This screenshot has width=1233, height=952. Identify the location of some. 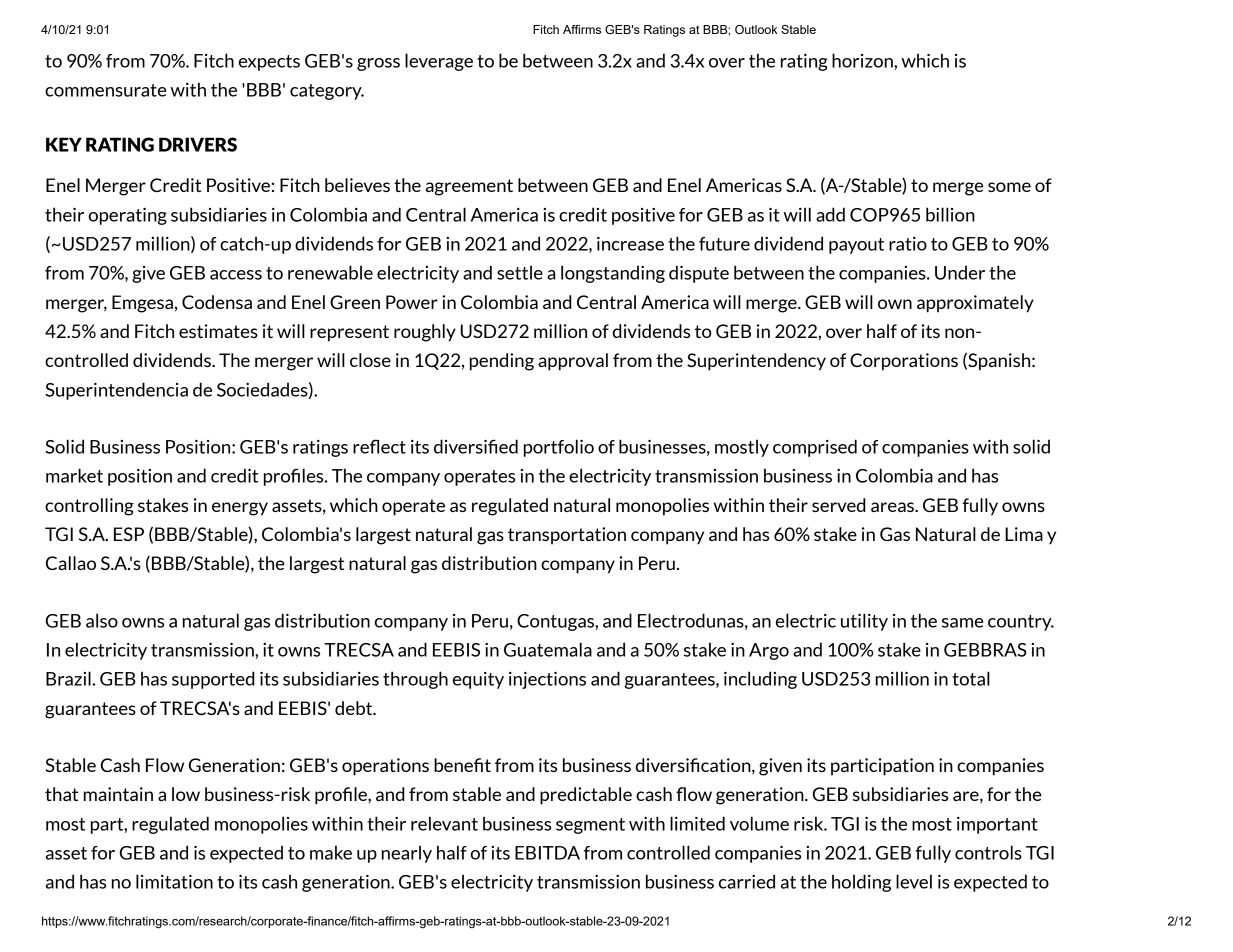
(1009, 187).
